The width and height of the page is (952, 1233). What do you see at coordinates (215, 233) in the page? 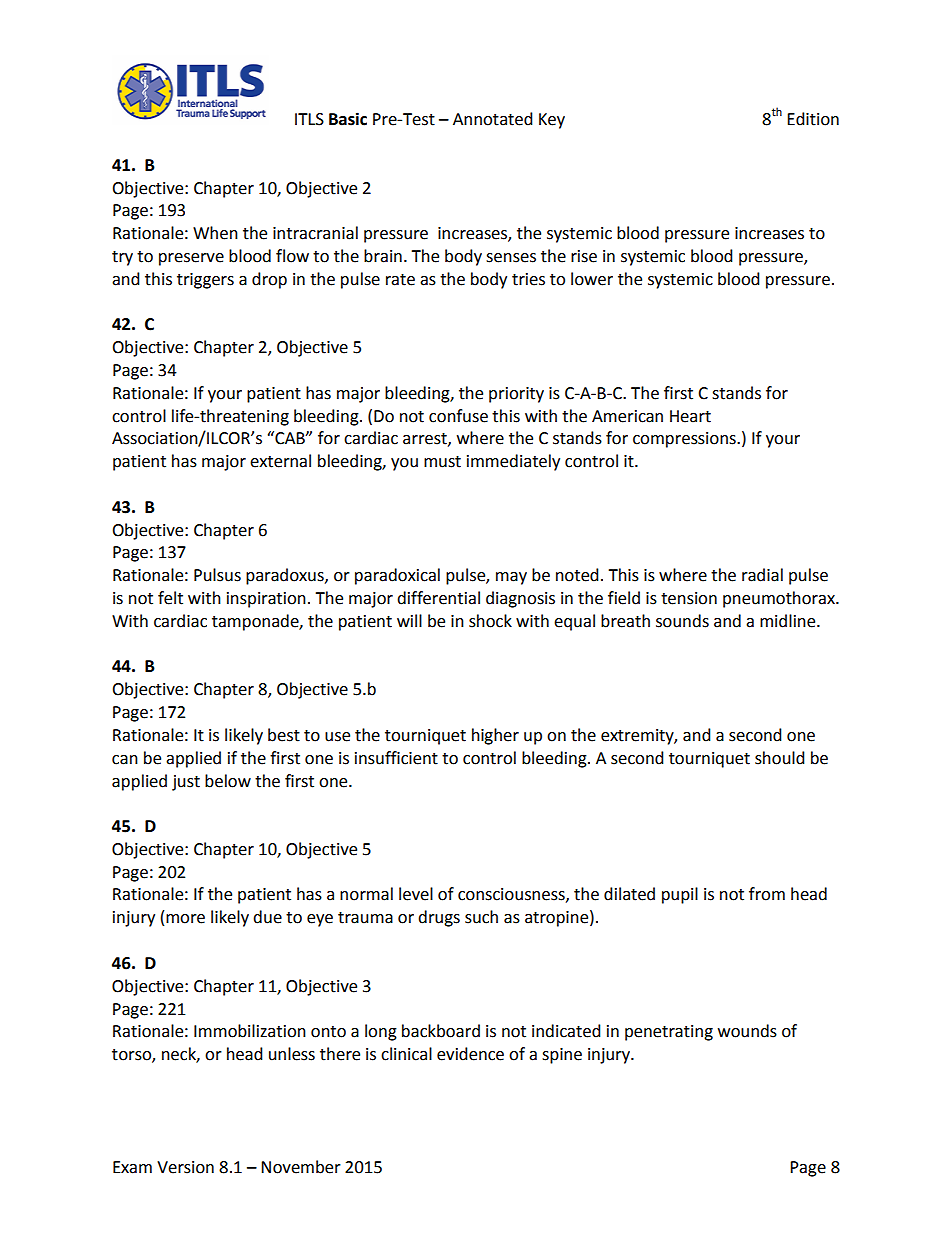
I see `When` at bounding box center [215, 233].
